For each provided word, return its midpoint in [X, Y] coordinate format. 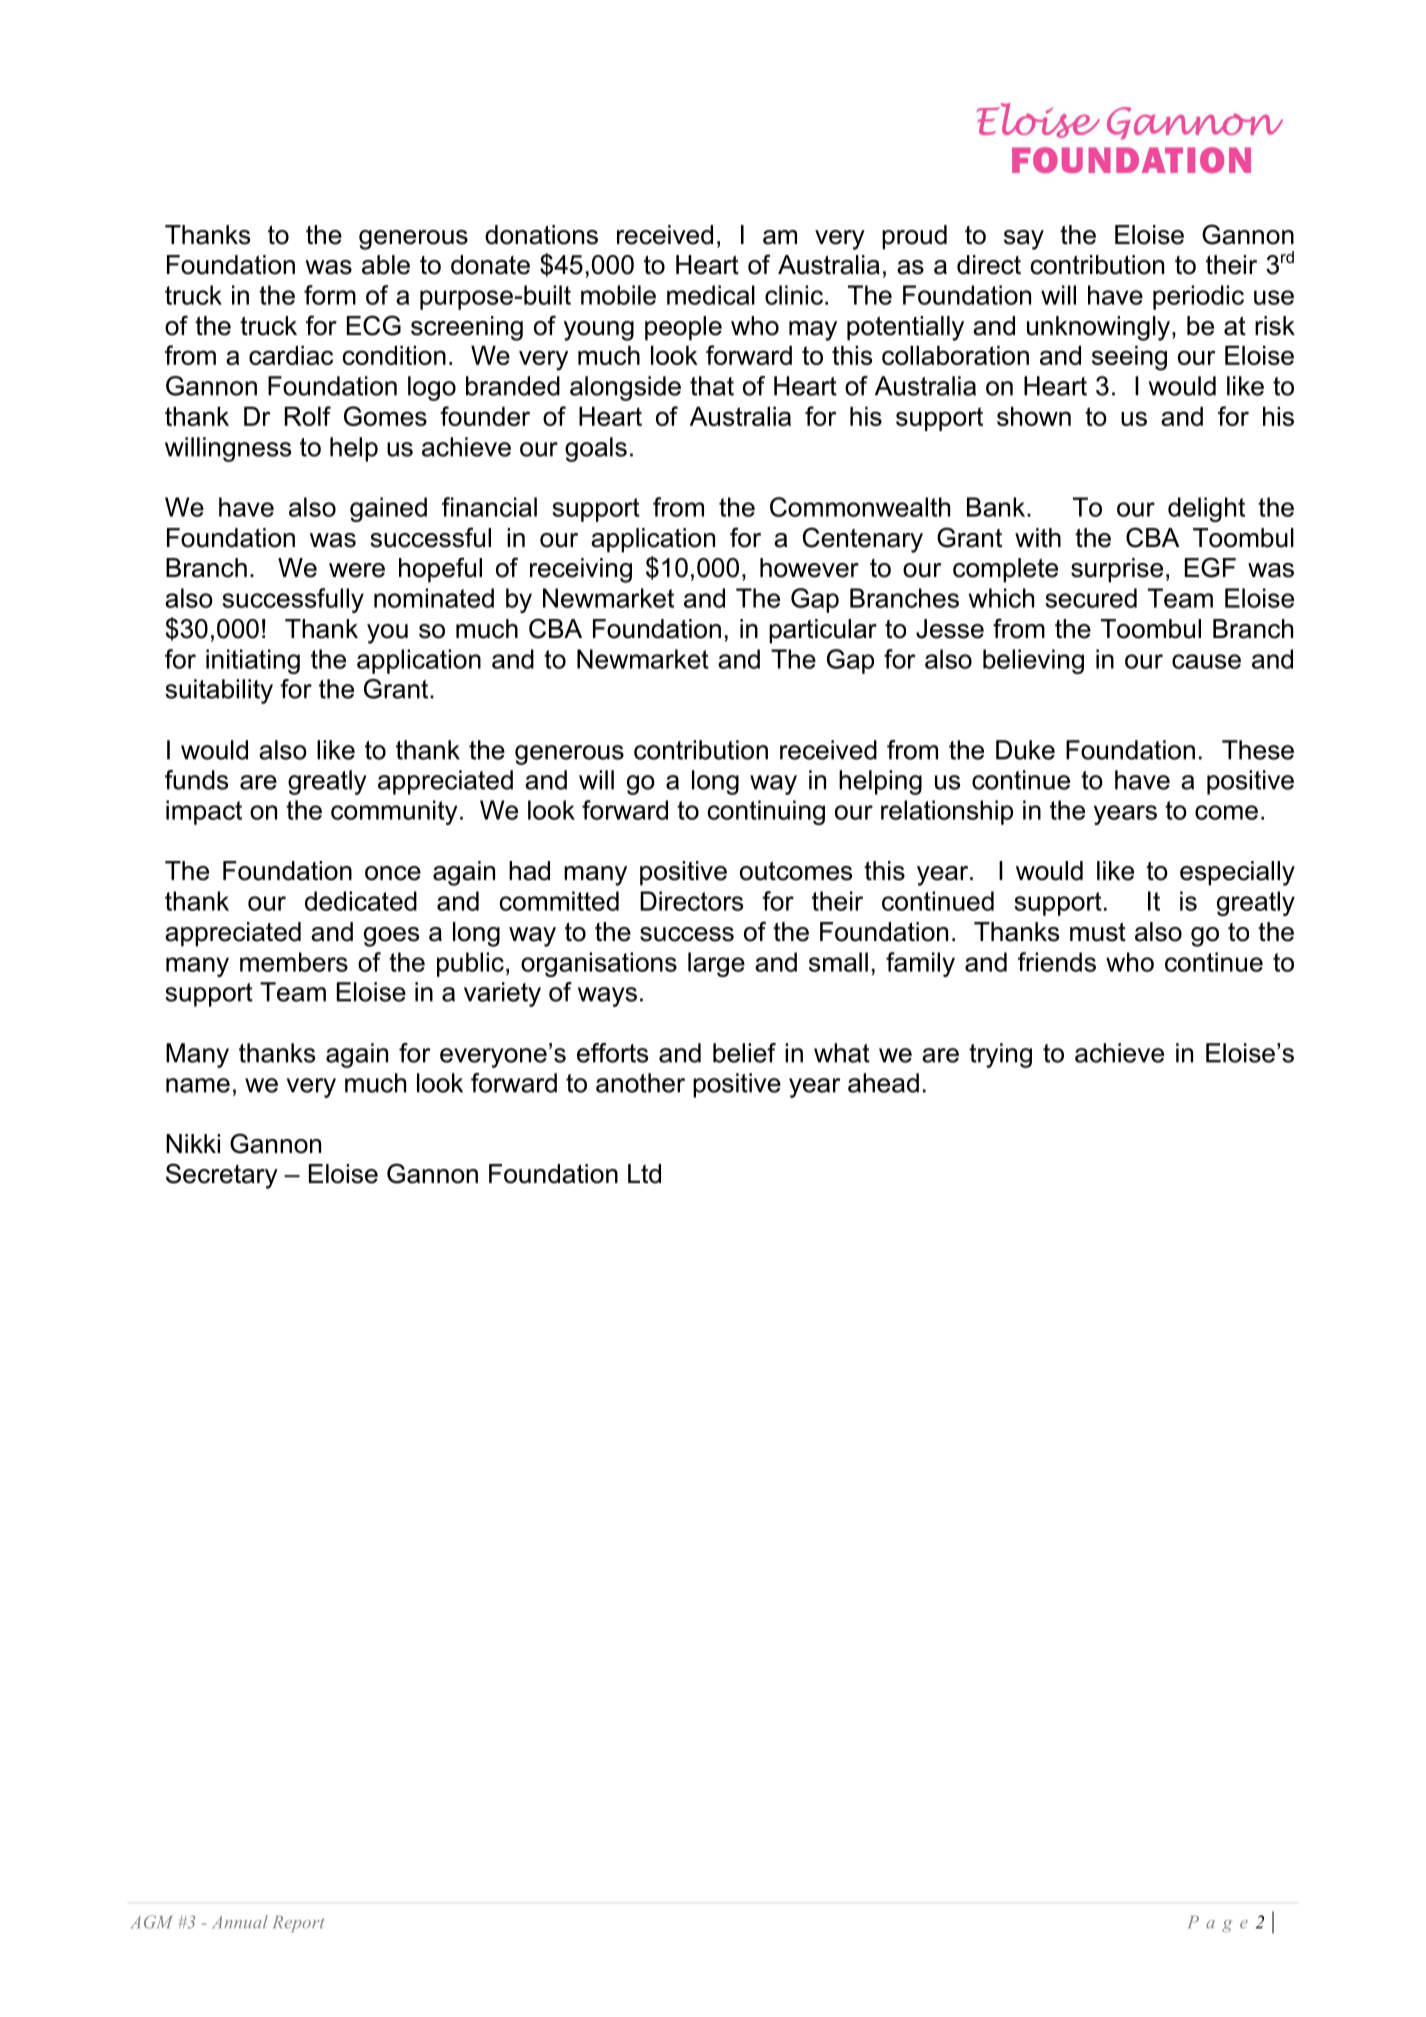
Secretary [222, 1176]
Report [299, 1924]
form [330, 295]
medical [711, 295]
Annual [240, 1922]
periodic [1198, 297]
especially [1237, 873]
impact [204, 812]
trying [1000, 1055]
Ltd [644, 1174]
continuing [766, 812]
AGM [151, 1922]
